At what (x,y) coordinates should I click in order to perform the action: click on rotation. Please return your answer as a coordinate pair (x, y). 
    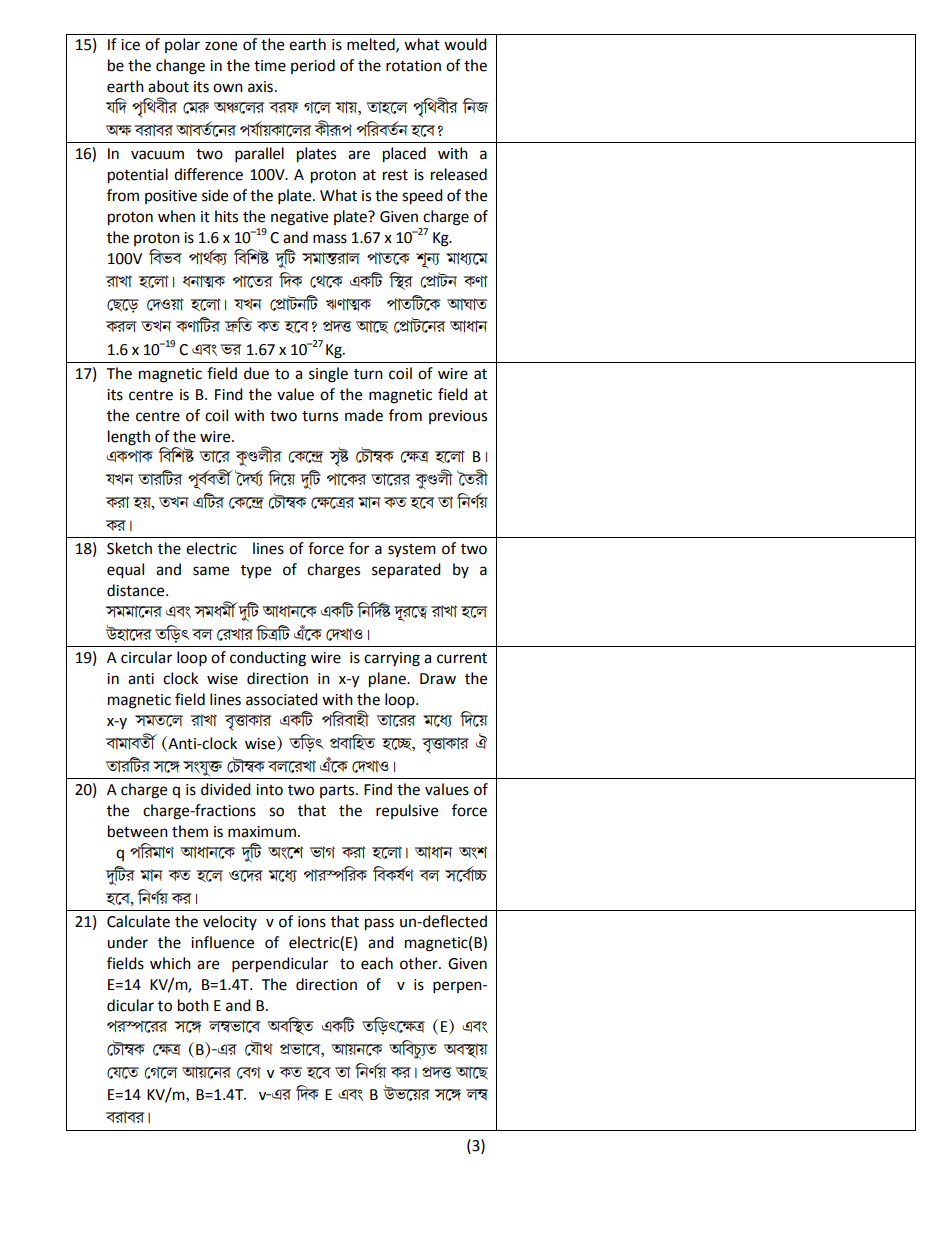
    Looking at the image, I should click on (413, 66).
